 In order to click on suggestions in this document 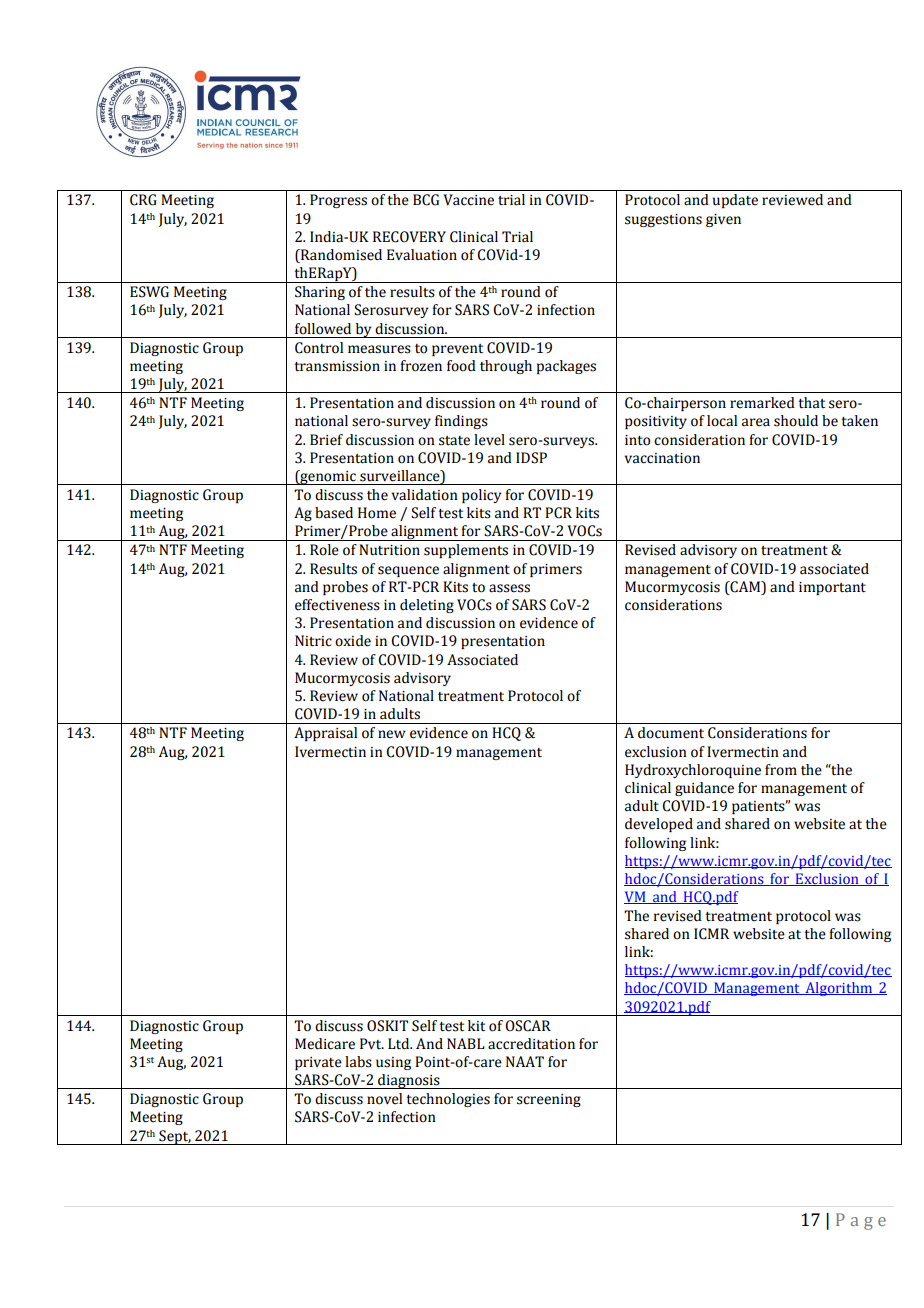, I will do `click(663, 220)`.
